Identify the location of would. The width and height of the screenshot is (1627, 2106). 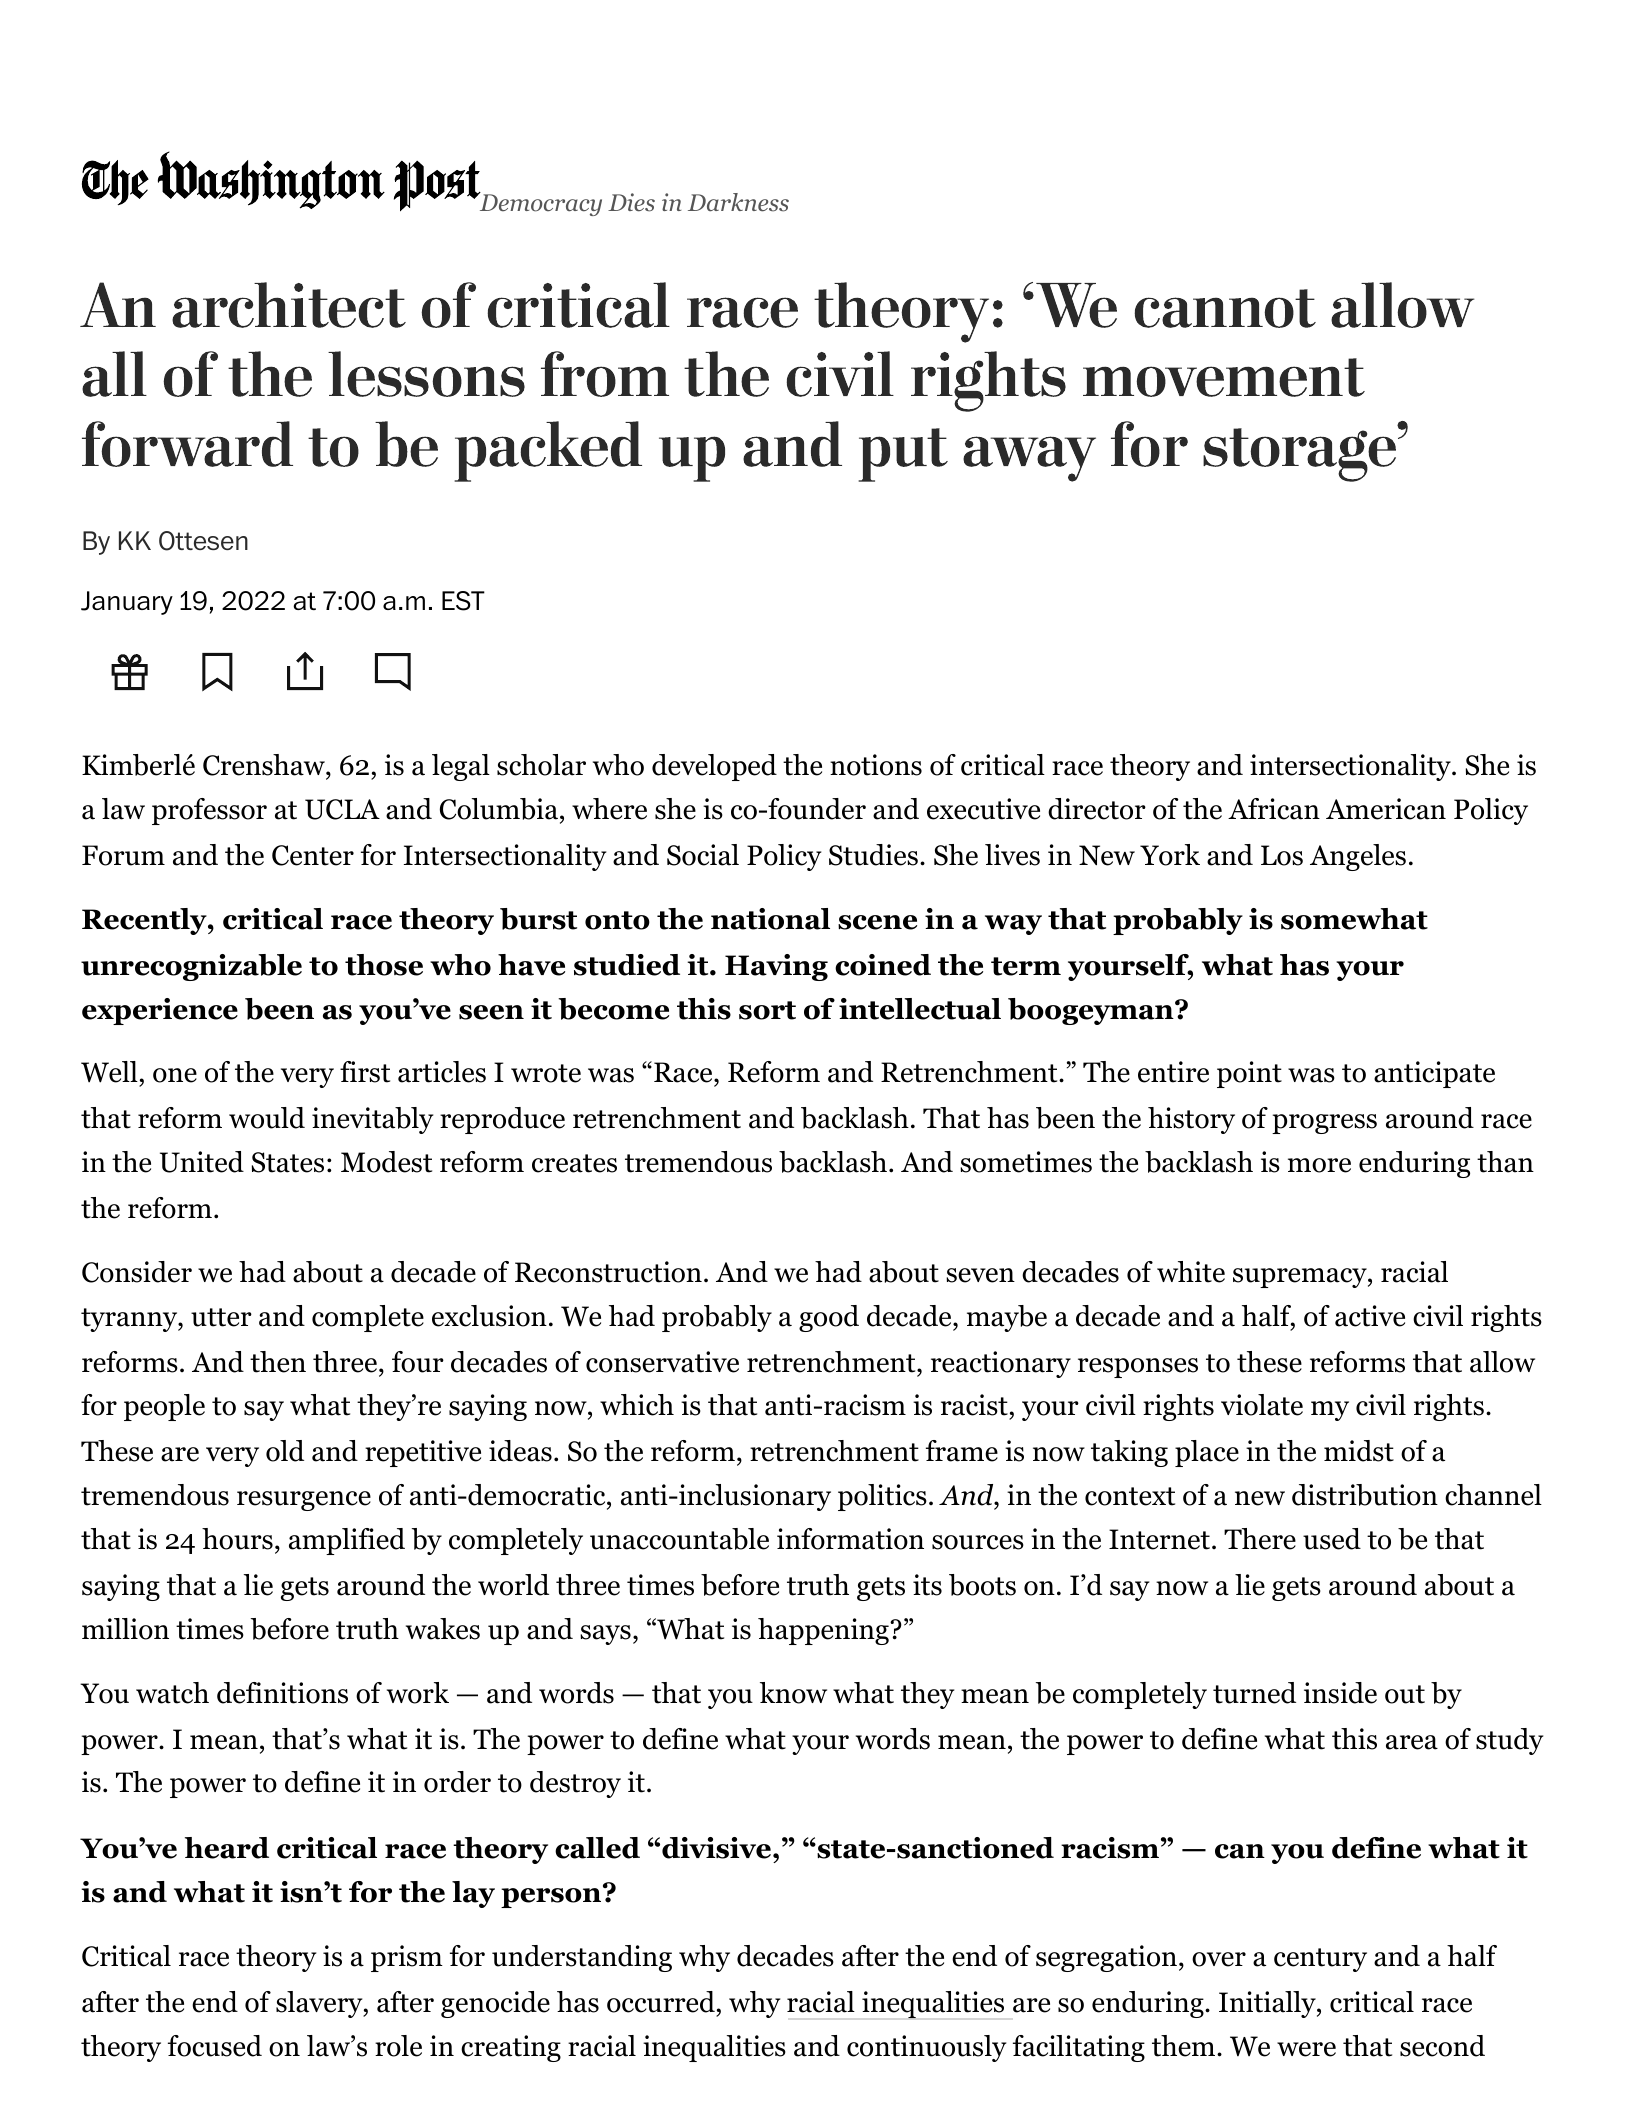
(267, 1118).
